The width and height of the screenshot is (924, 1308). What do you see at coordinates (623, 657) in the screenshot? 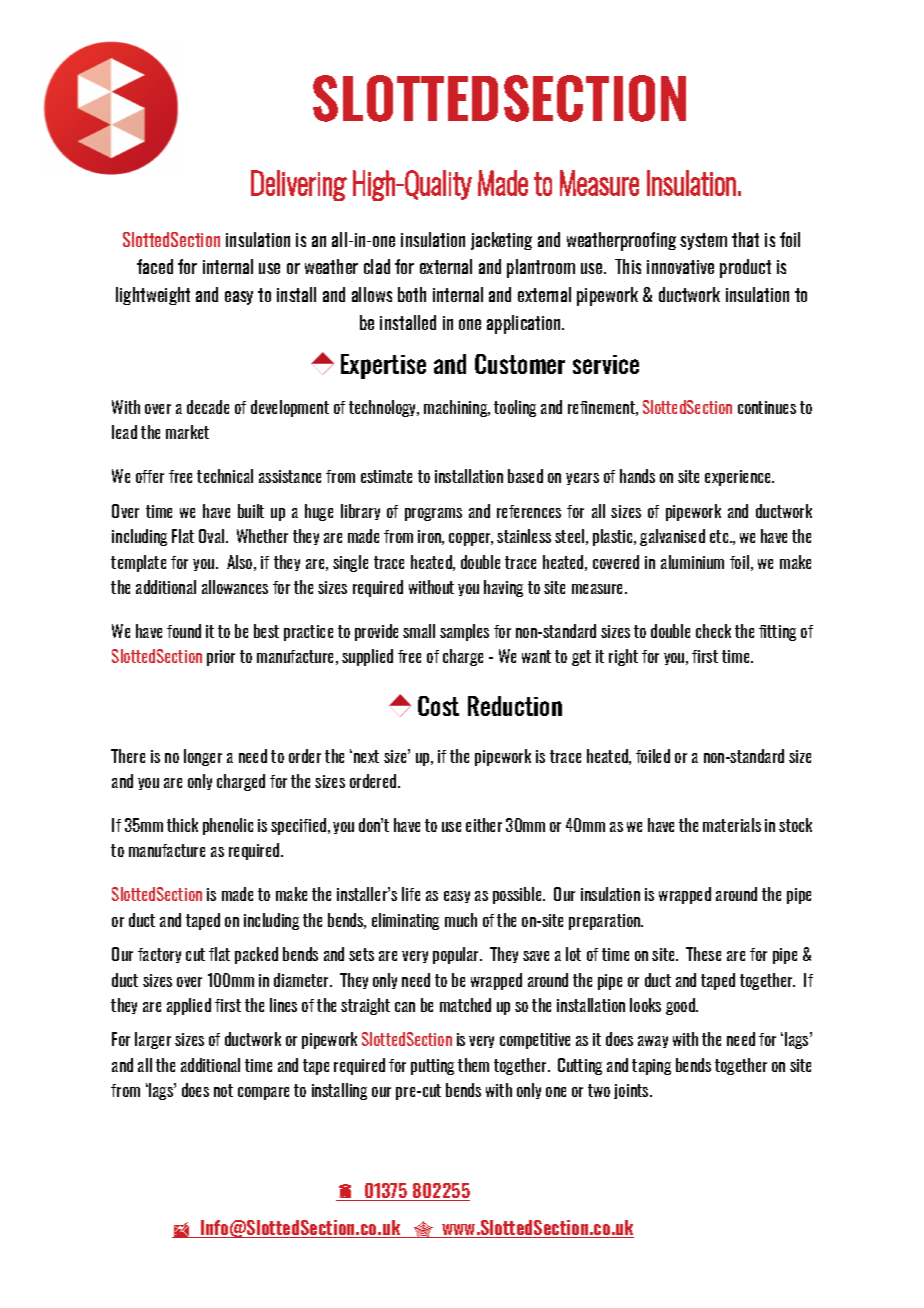
I see `right` at bounding box center [623, 657].
